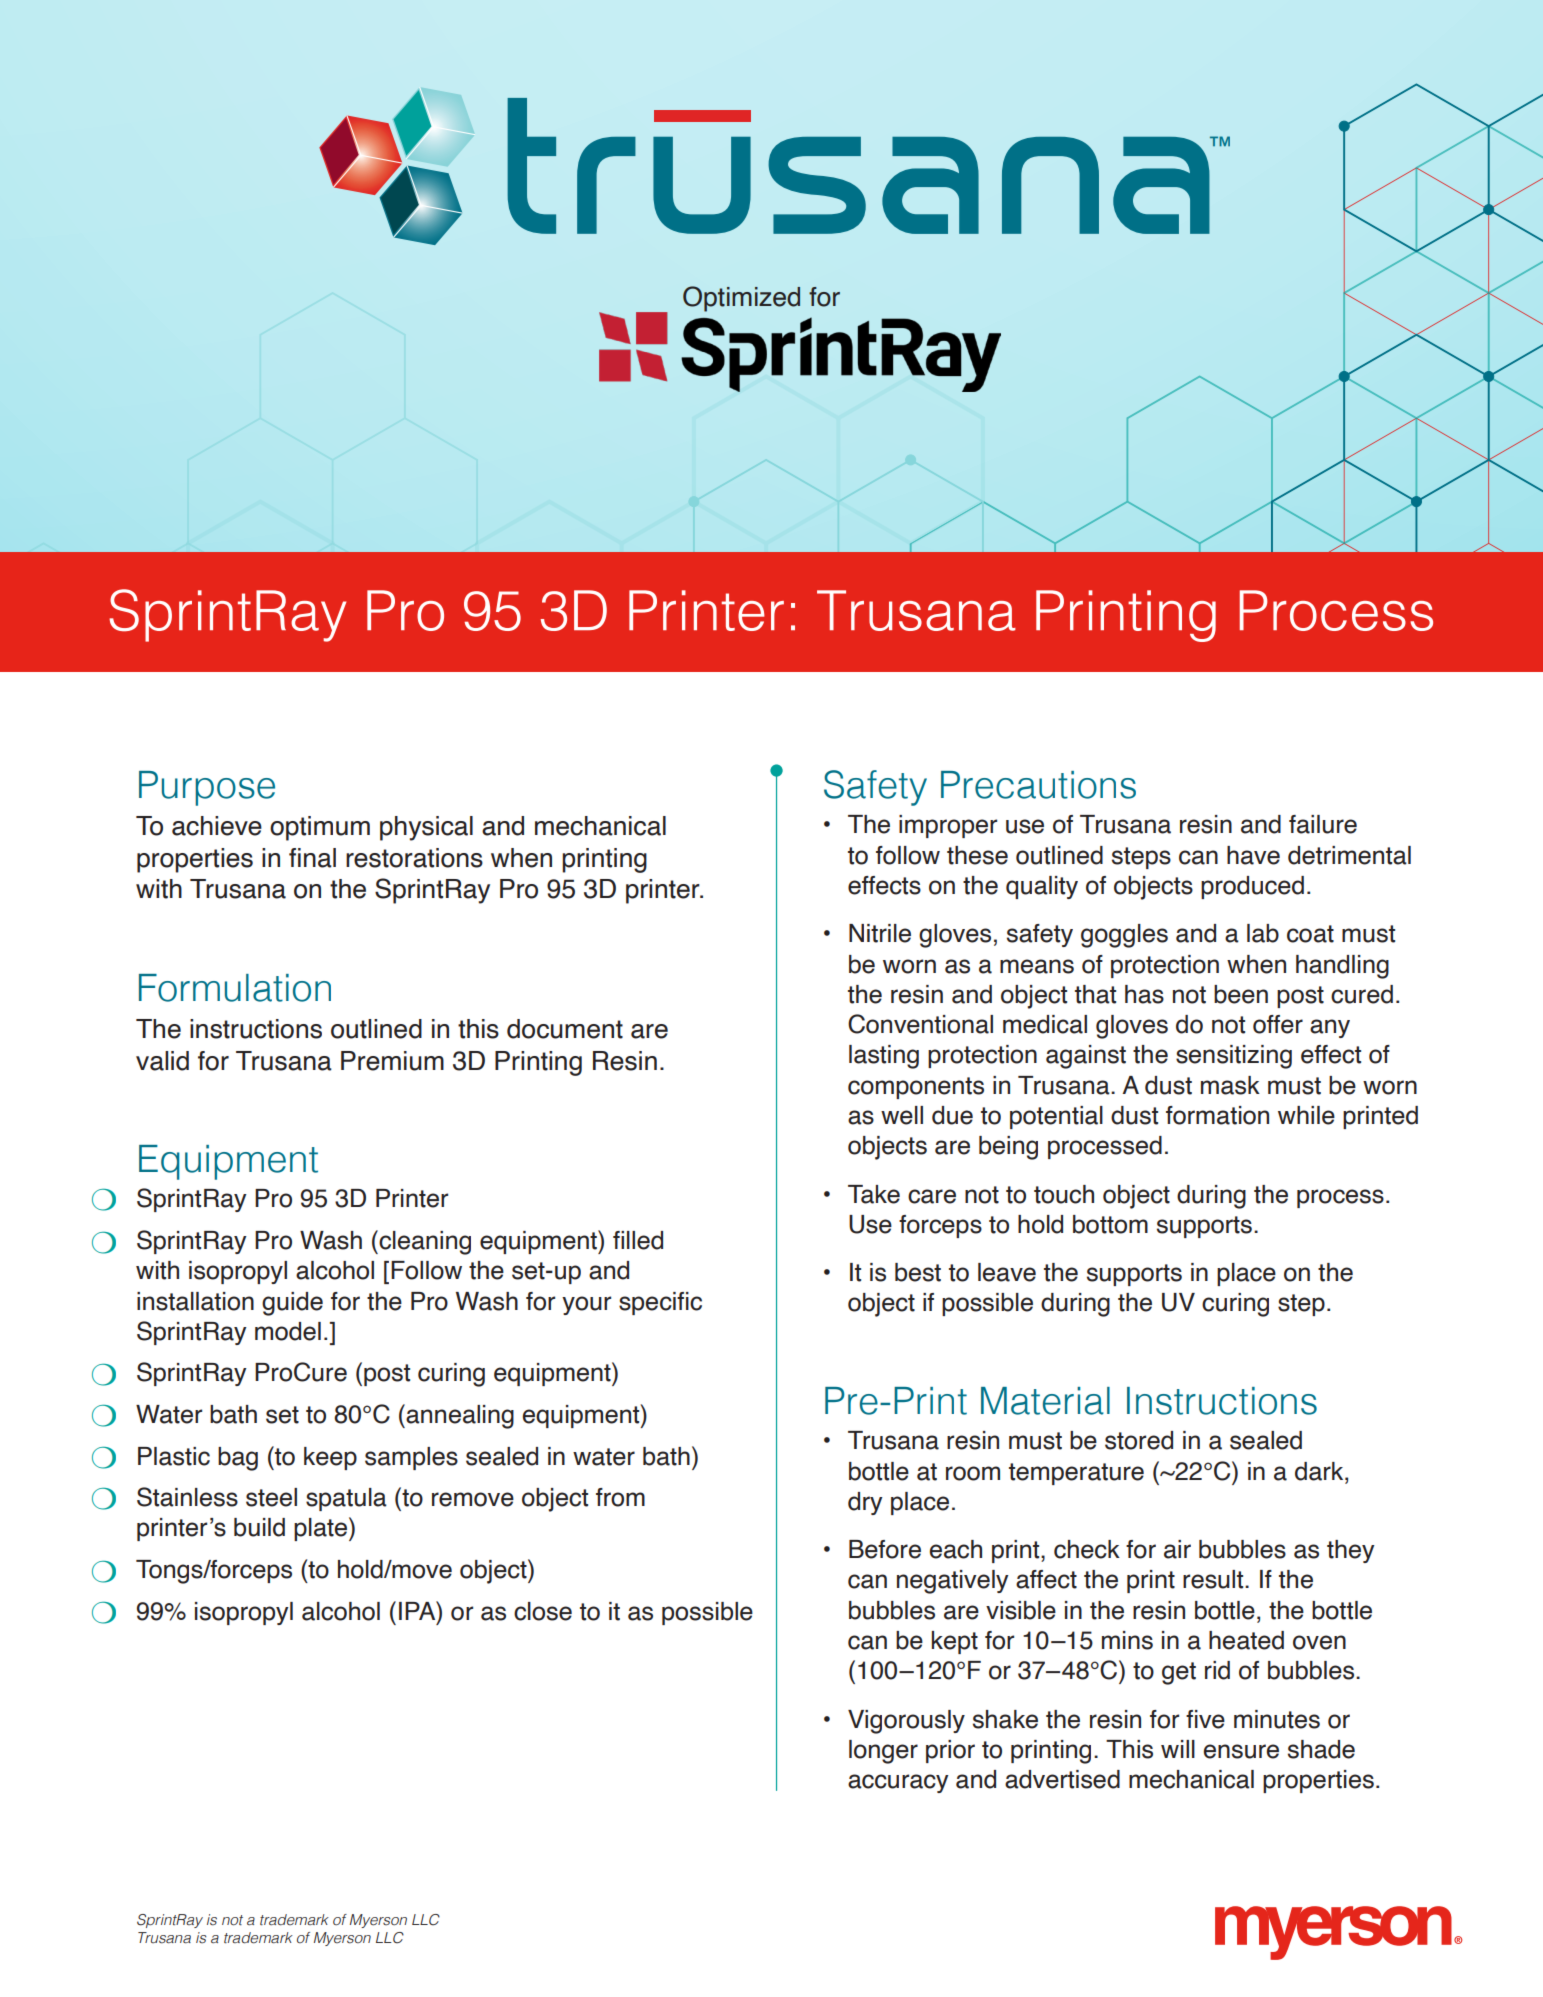 This image has width=1543, height=1997. I want to click on sensitizing, so click(1234, 1057).
